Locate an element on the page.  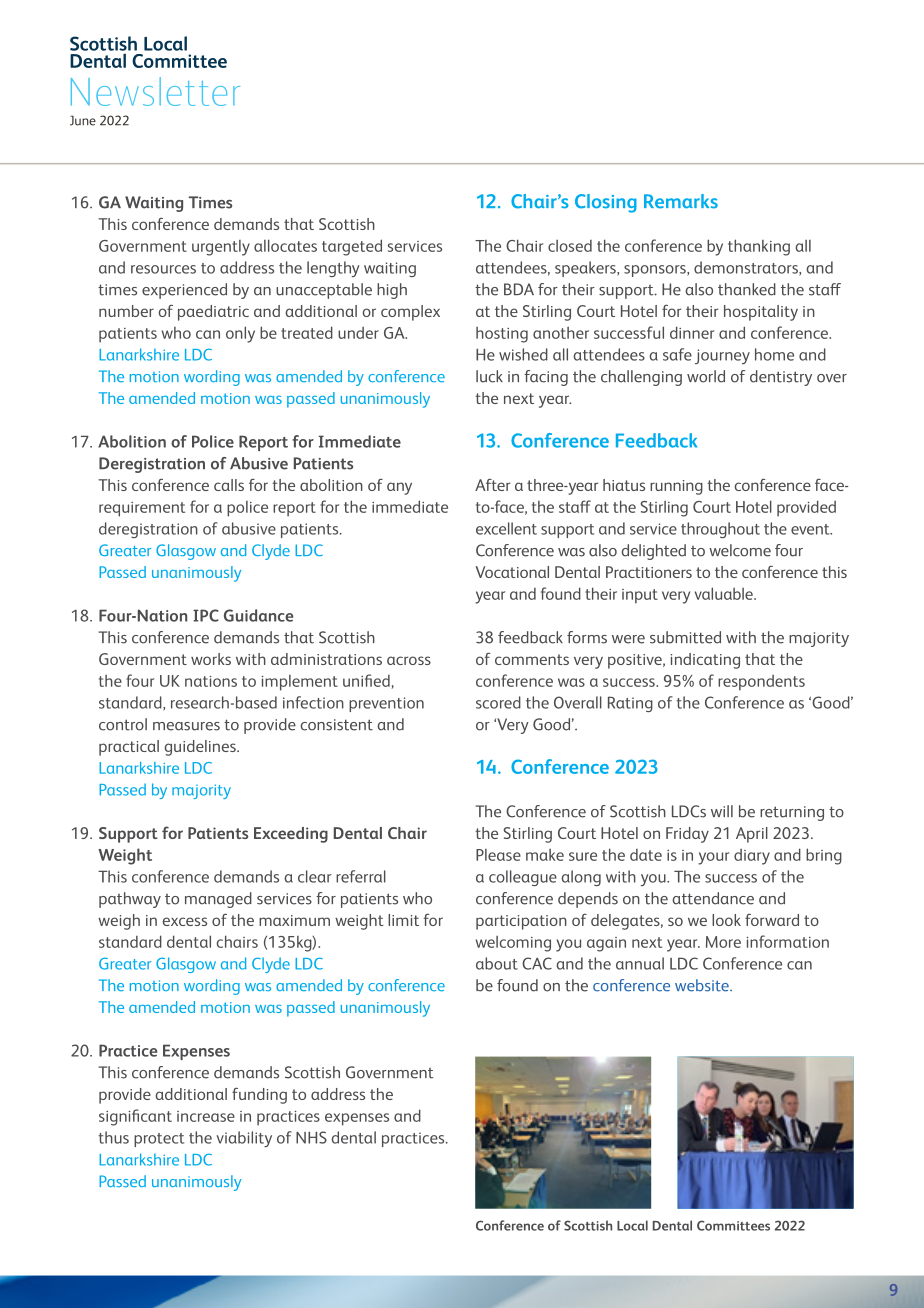
across is located at coordinates (409, 660).
